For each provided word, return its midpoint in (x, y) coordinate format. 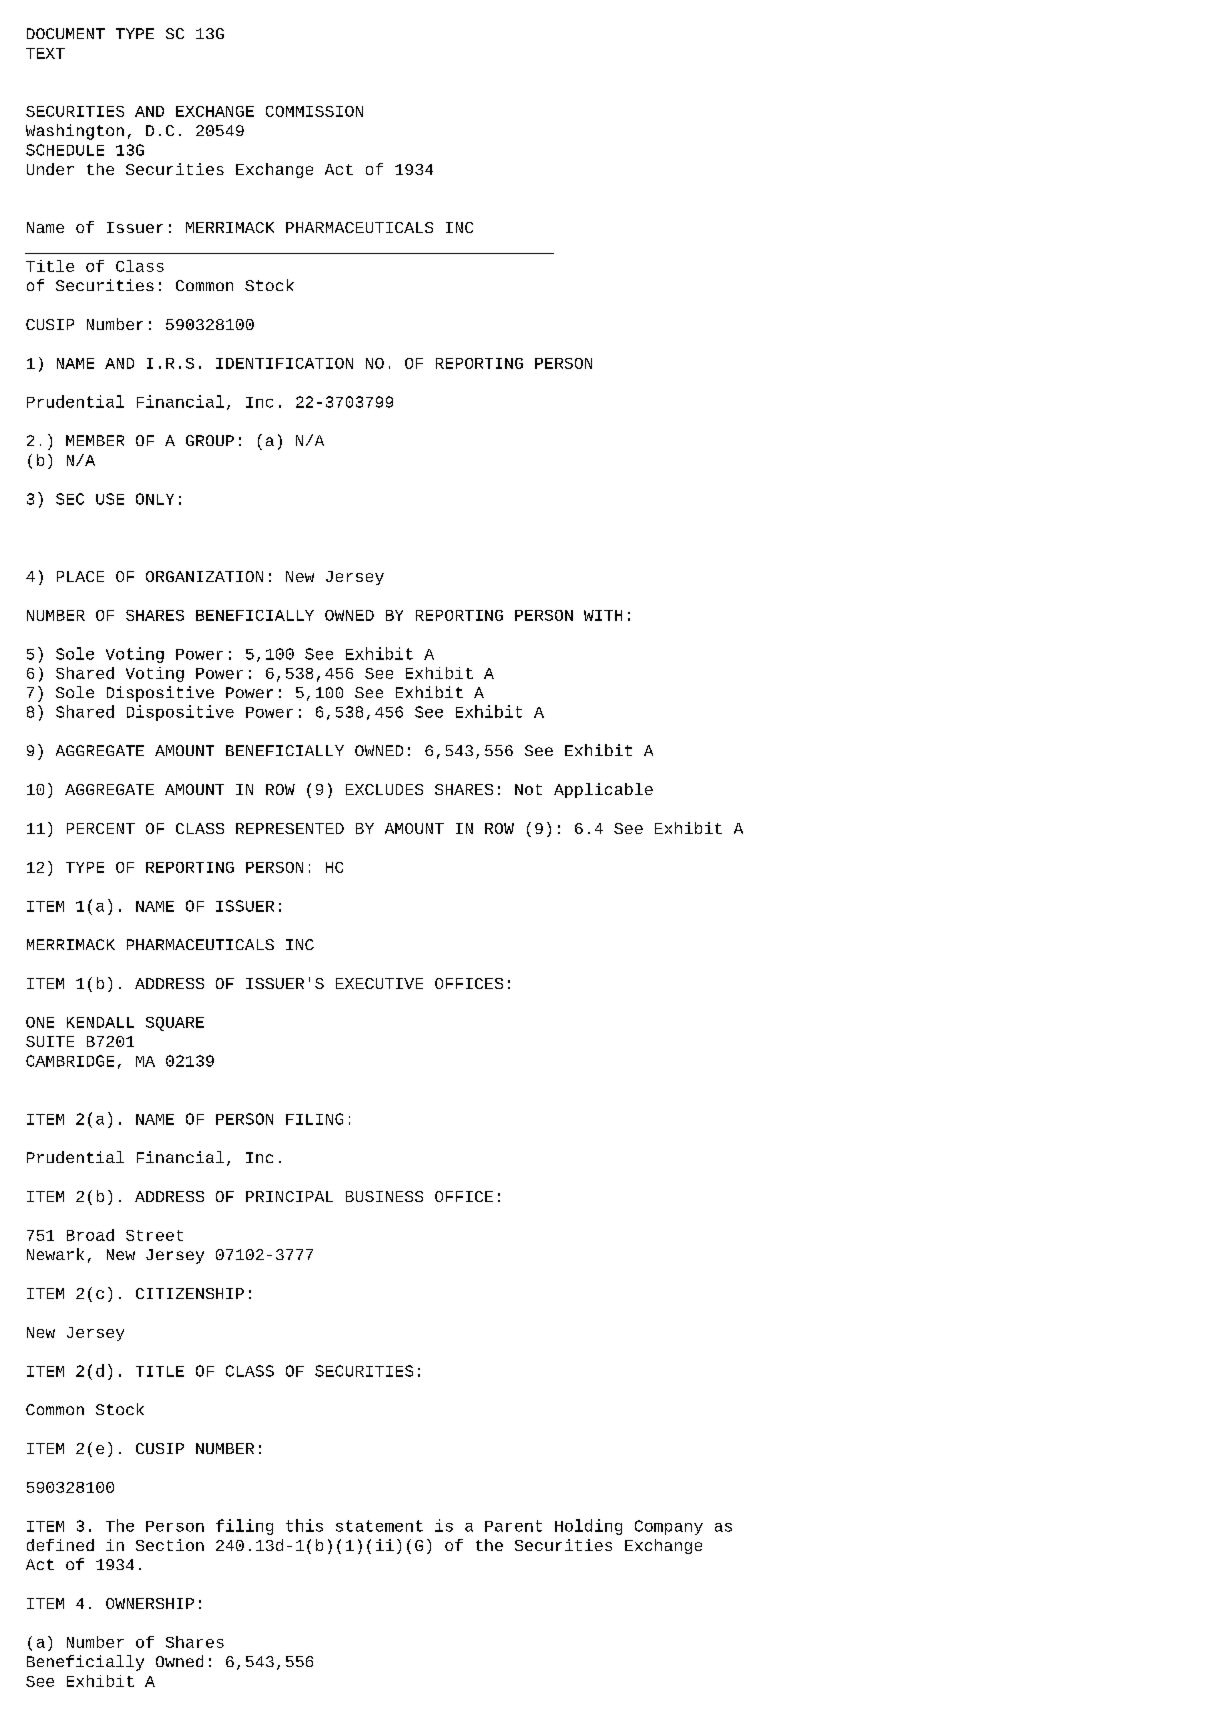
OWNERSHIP (150, 1603)
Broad (90, 1235)
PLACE (80, 576)
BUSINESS (384, 1196)
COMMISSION (314, 111)
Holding (588, 1527)
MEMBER (95, 440)
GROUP (210, 440)
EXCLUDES (384, 789)
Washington (75, 132)
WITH (603, 615)
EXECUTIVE (379, 983)
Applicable (603, 790)
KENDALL (100, 1022)
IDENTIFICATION (284, 363)
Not (528, 789)
